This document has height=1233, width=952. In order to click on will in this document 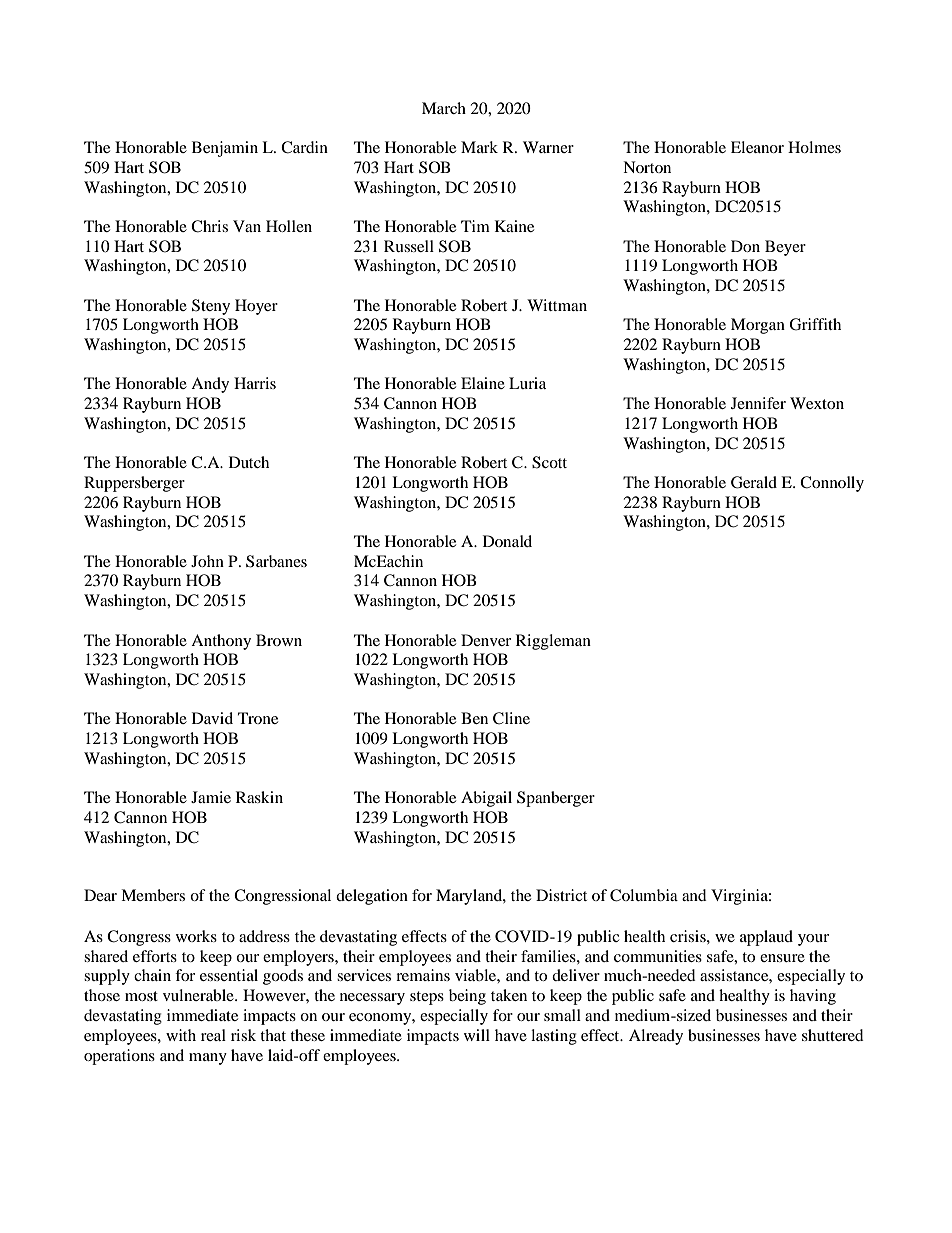, I will do `click(477, 1035)`.
